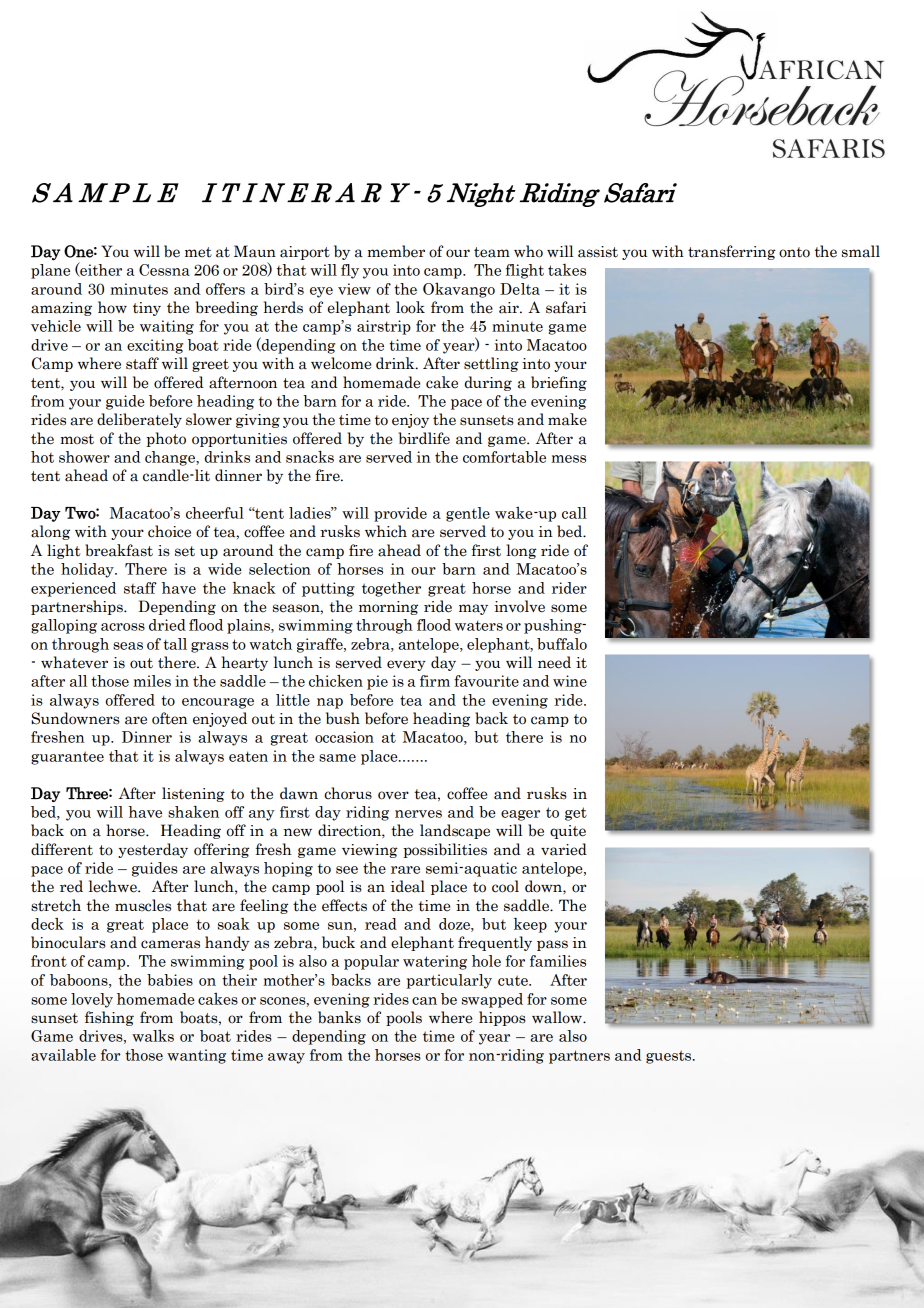  I want to click on change, so click(171, 458).
